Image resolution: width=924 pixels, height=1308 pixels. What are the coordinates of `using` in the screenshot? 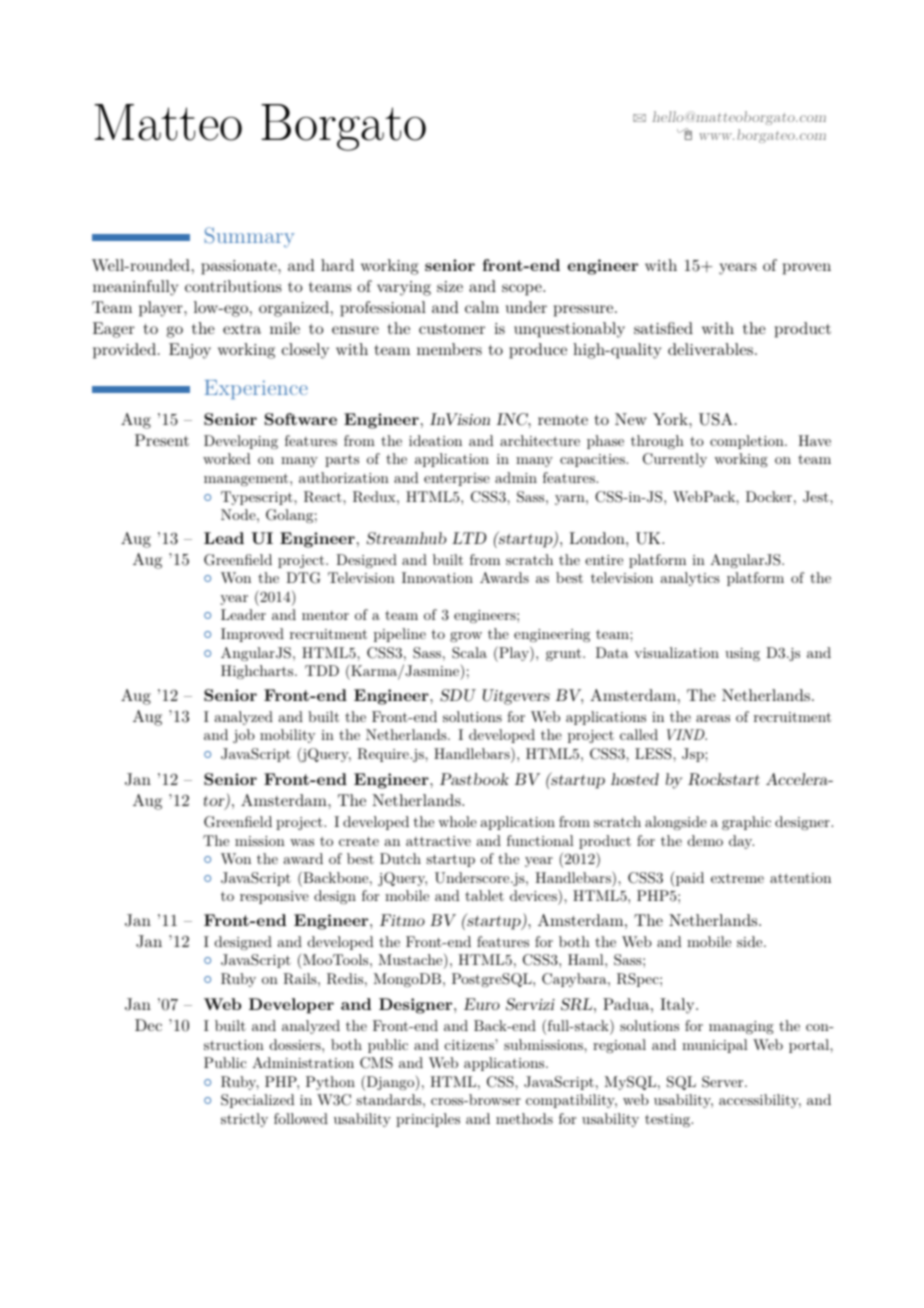 It's located at (742, 654).
